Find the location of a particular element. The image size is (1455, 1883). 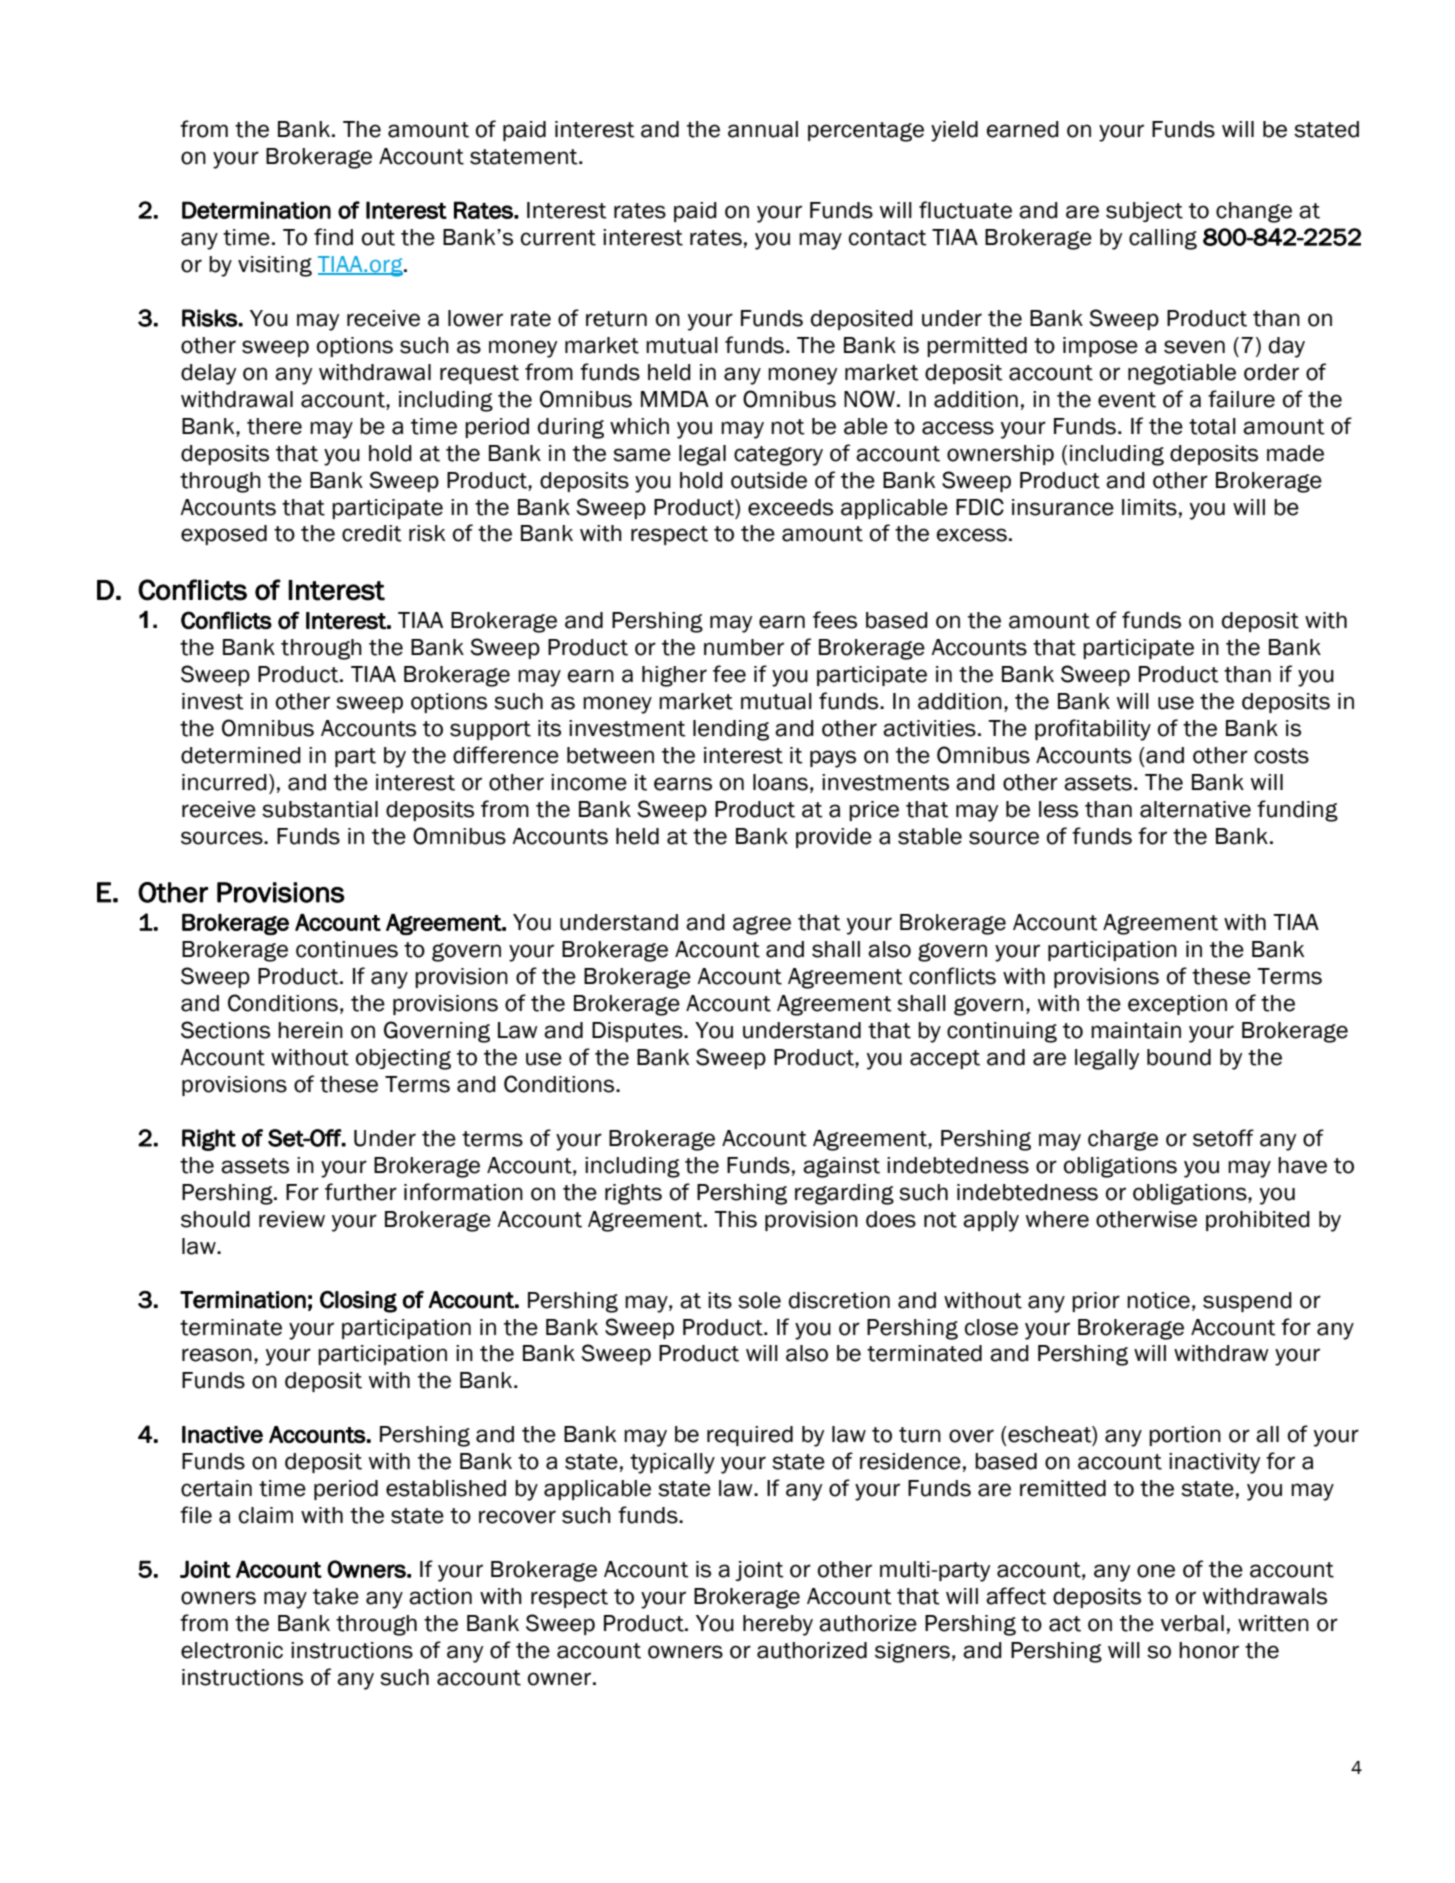

notice is located at coordinates (1158, 1300).
